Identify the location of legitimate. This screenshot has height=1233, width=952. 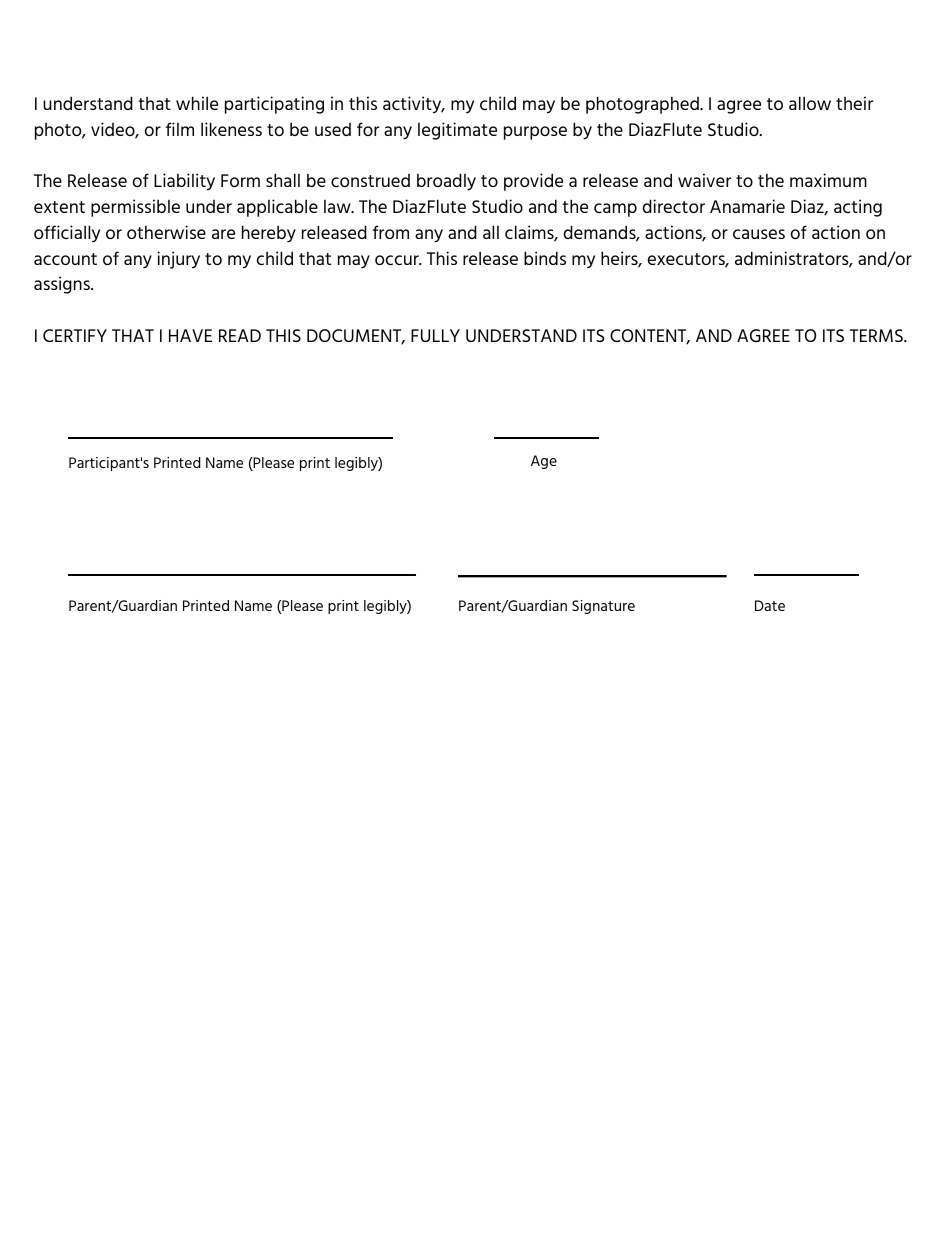
(457, 131).
